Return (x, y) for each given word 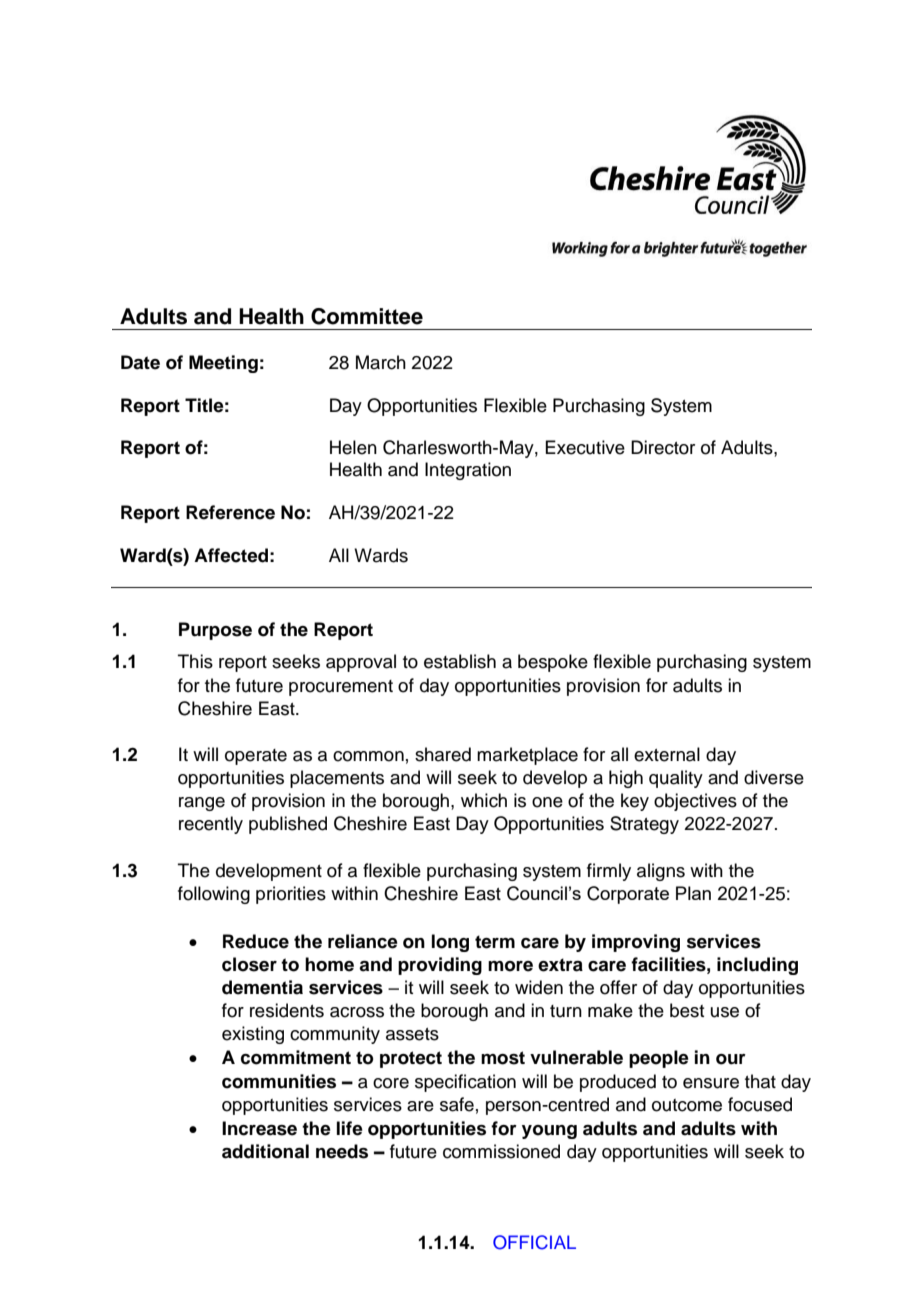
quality (676, 779)
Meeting (223, 364)
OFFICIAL (534, 1242)
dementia (262, 987)
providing (440, 966)
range (202, 804)
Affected (231, 555)
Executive (585, 447)
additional (265, 1151)
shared (443, 754)
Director (663, 447)
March (381, 362)
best (687, 1010)
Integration (468, 471)
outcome (687, 1105)
